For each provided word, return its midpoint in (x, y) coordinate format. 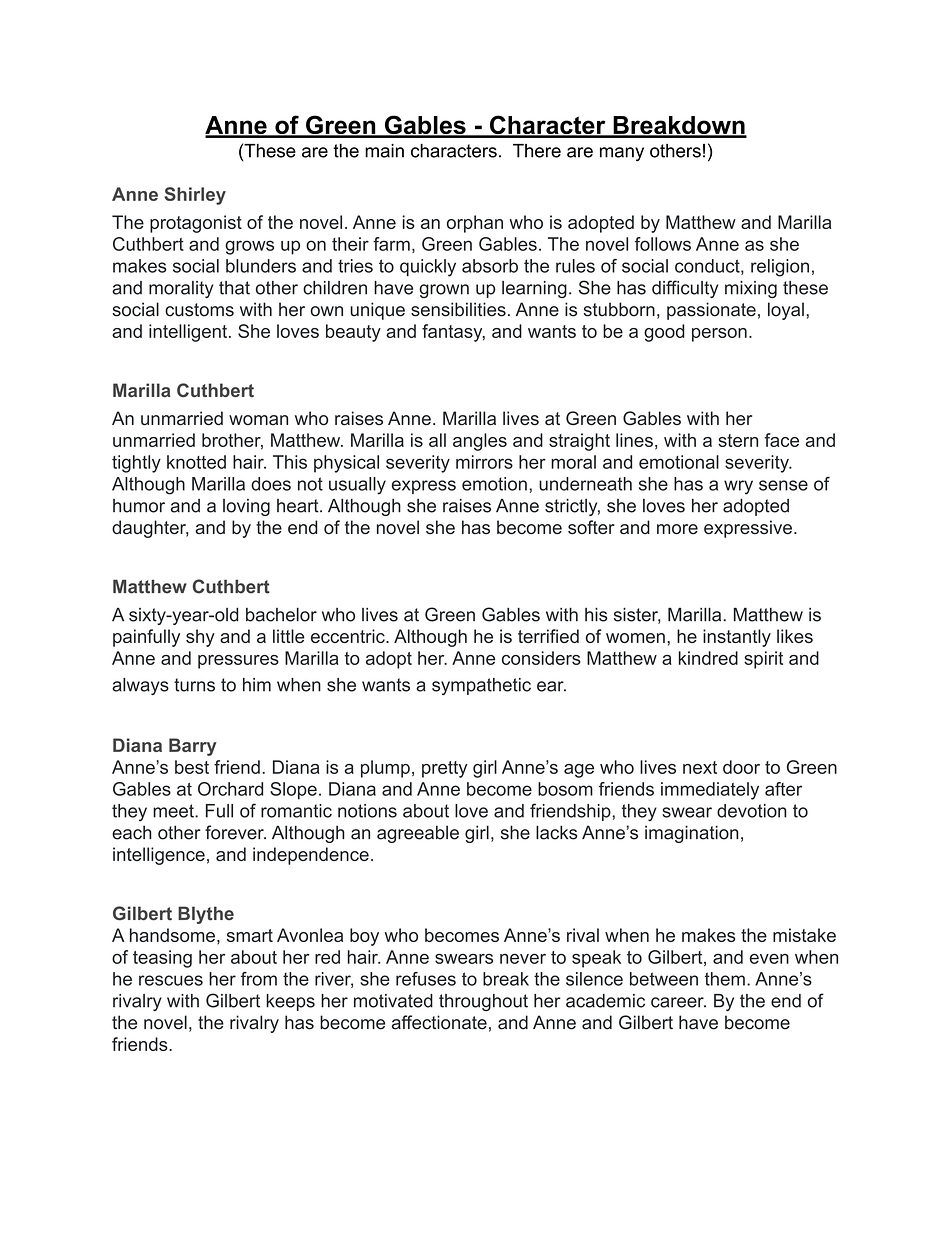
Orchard (230, 789)
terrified (548, 636)
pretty (444, 769)
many (622, 154)
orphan (475, 224)
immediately (710, 791)
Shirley (195, 196)
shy (200, 638)
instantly (737, 638)
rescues (171, 980)
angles (480, 442)
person (719, 335)
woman (258, 420)
